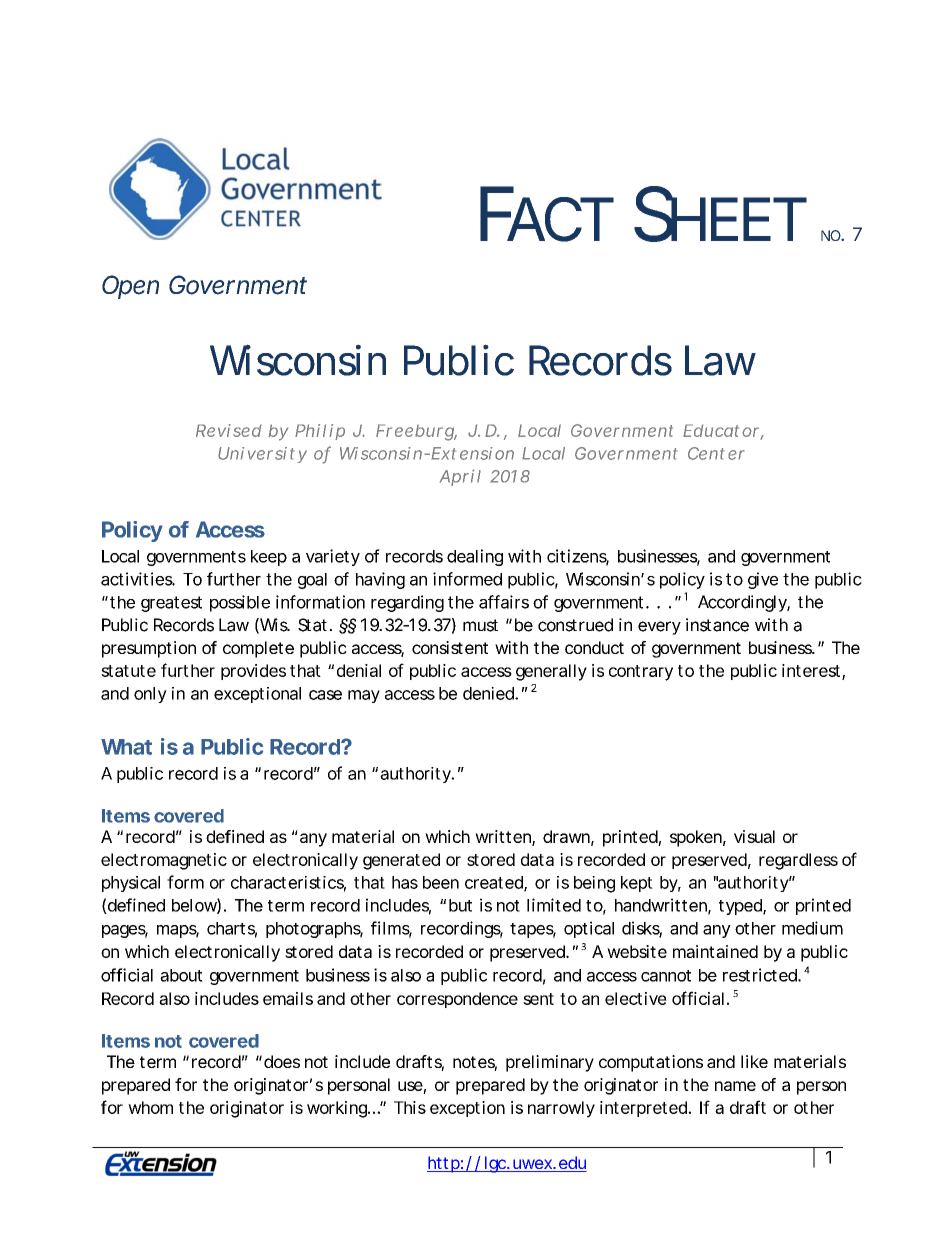  Describe the element at coordinates (130, 287) in the screenshot. I see `Open` at that location.
